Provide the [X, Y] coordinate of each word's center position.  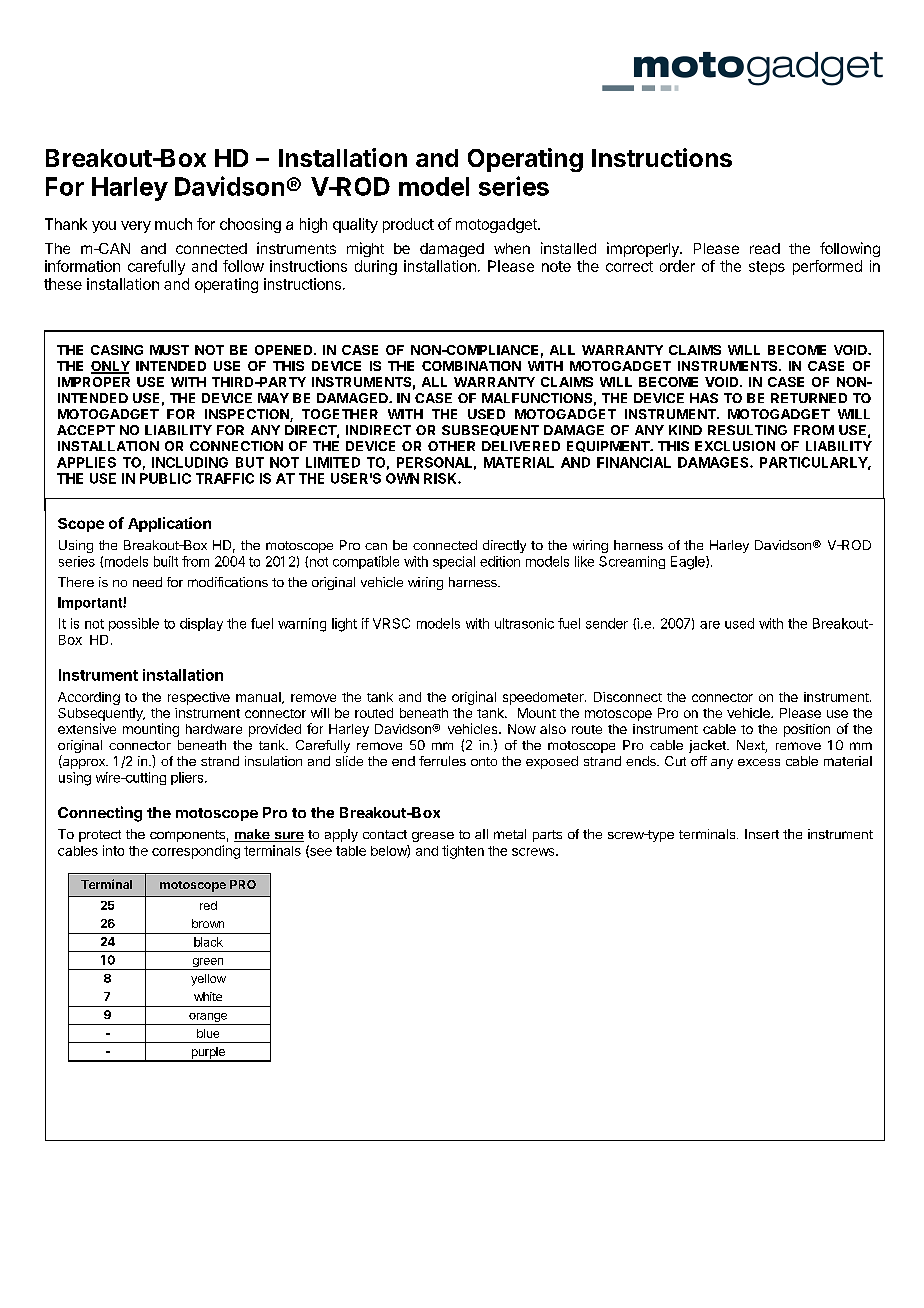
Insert [762, 834]
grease [433, 837]
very [136, 227]
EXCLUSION [735, 446]
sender [607, 623]
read [765, 248]
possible [134, 624]
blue [208, 1033]
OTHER [451, 446]
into [113, 850]
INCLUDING [190, 462]
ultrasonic [524, 623]
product [408, 225]
